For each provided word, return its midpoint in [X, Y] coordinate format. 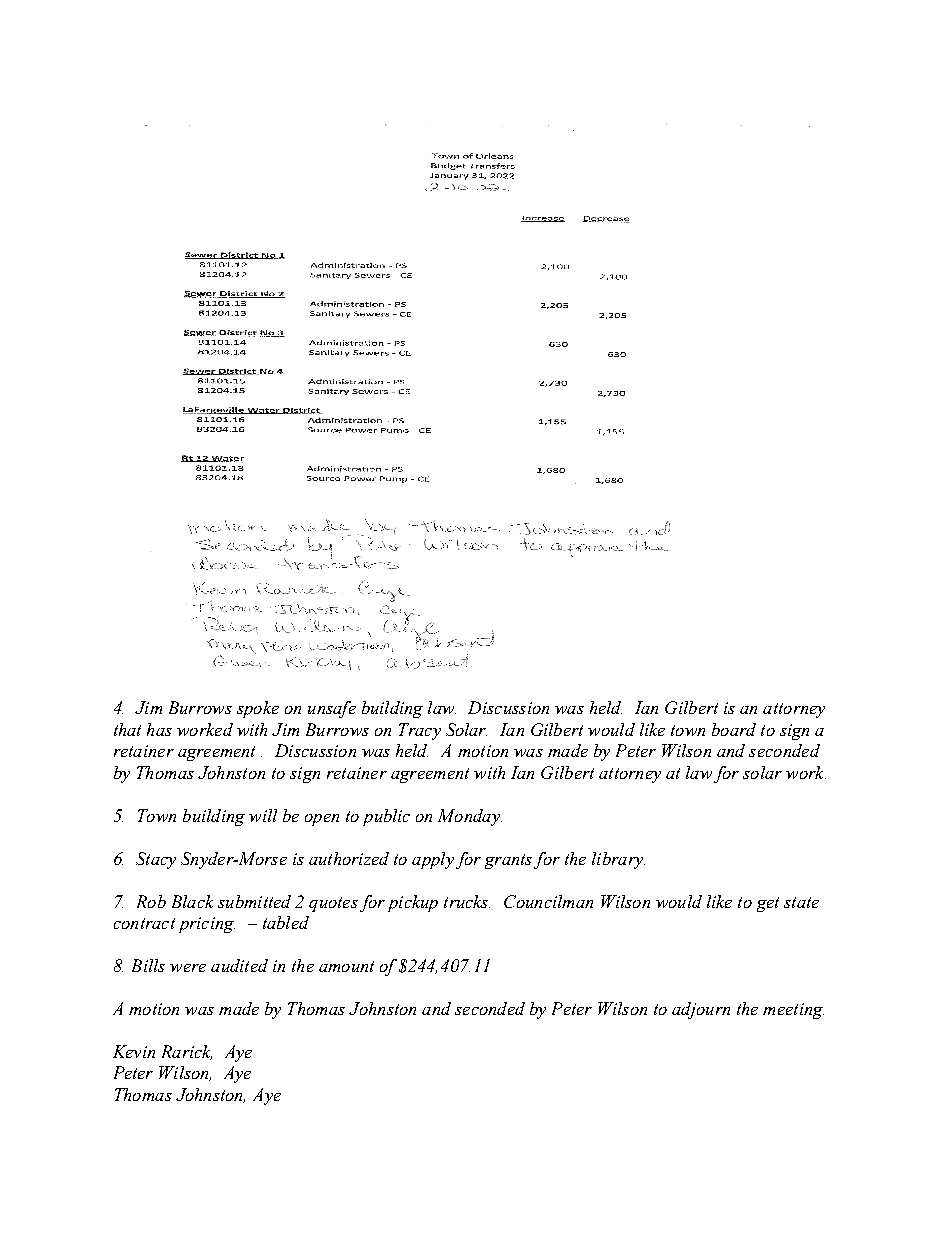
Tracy [420, 731]
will [263, 815]
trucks [467, 901]
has [159, 729]
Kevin [134, 1051]
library [618, 860]
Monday [470, 817]
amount [346, 966]
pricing [207, 925]
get [768, 904]
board [734, 729]
